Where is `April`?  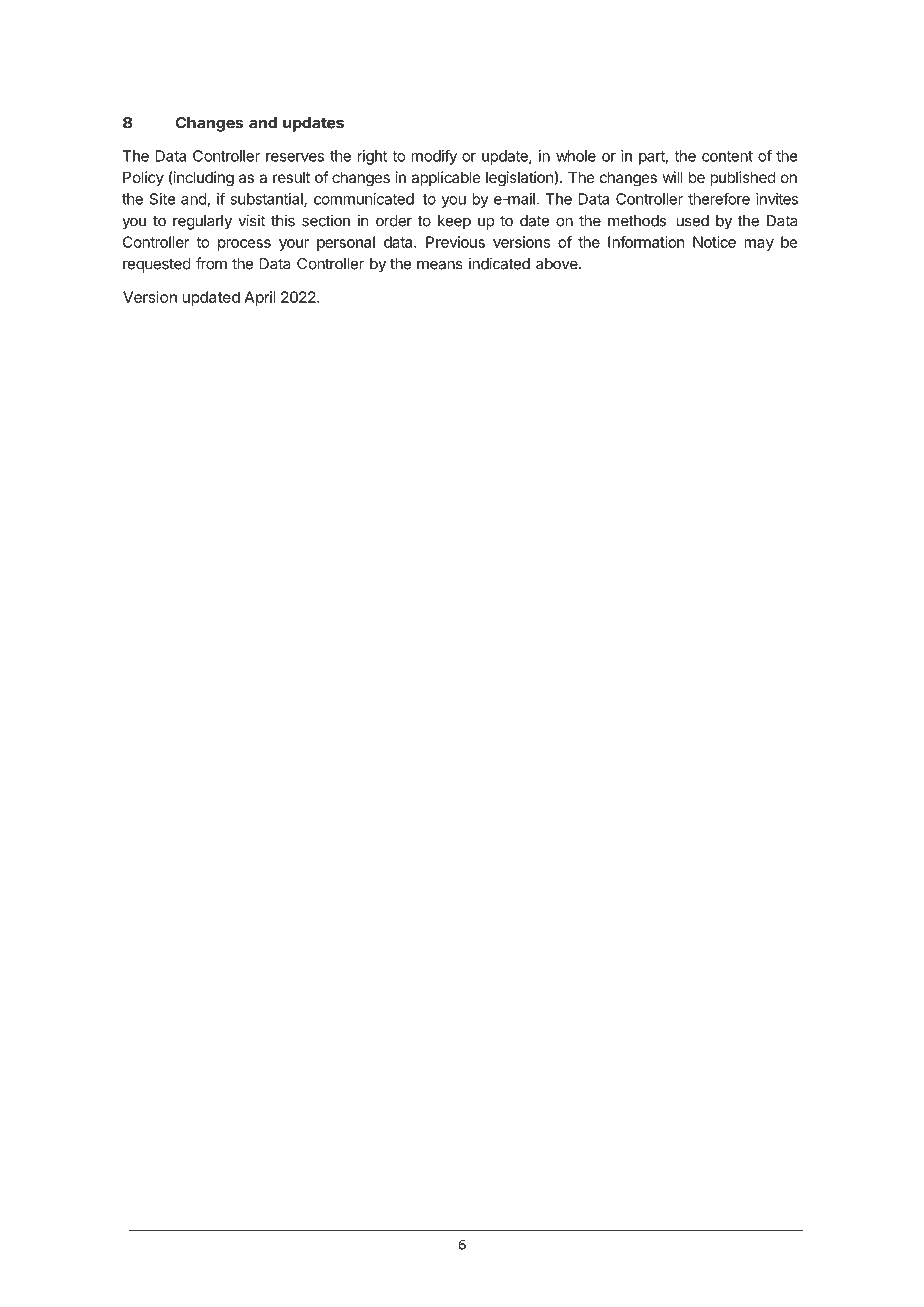
April is located at coordinates (260, 298).
